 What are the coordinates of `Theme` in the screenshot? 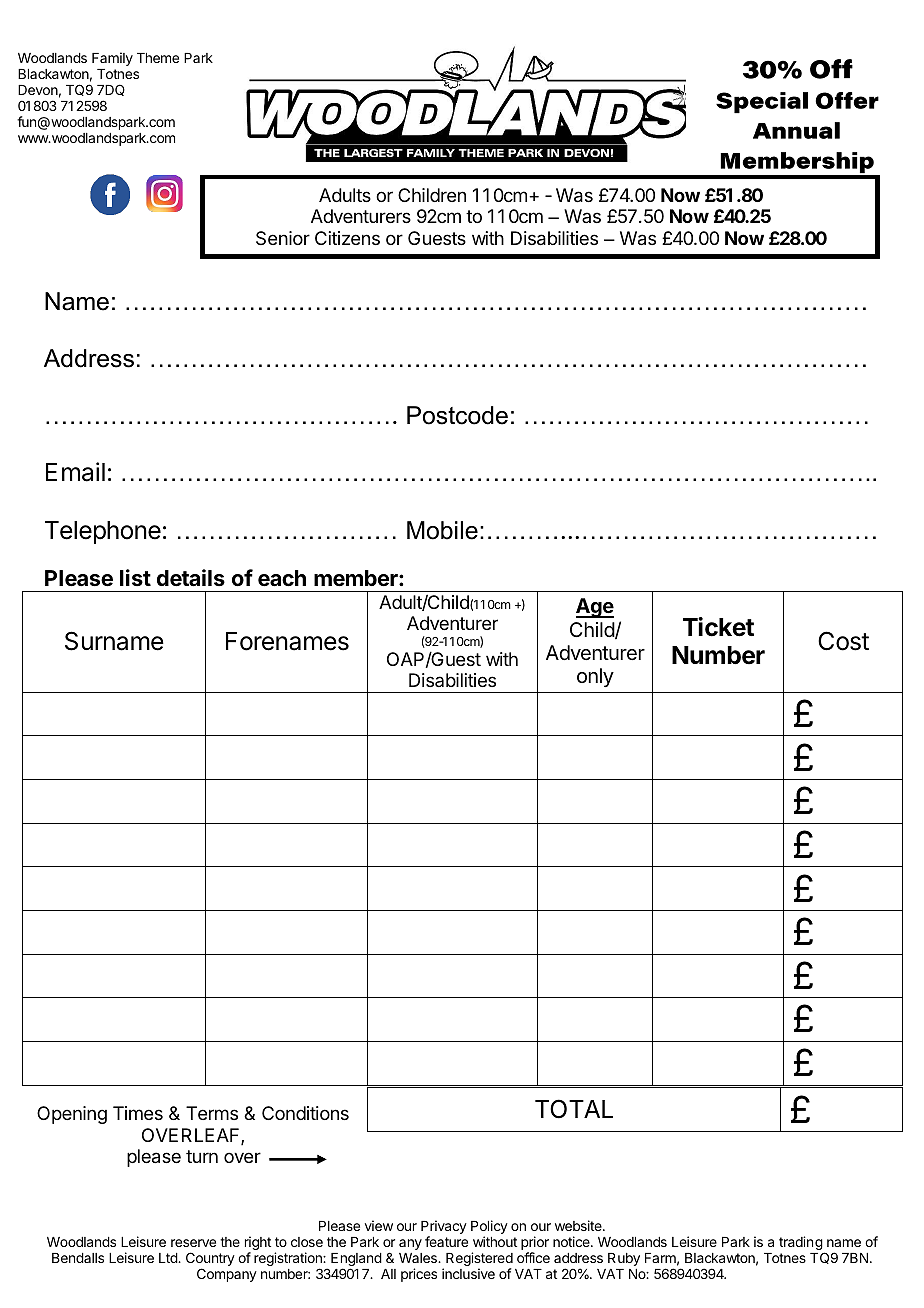 It's located at (158, 58).
